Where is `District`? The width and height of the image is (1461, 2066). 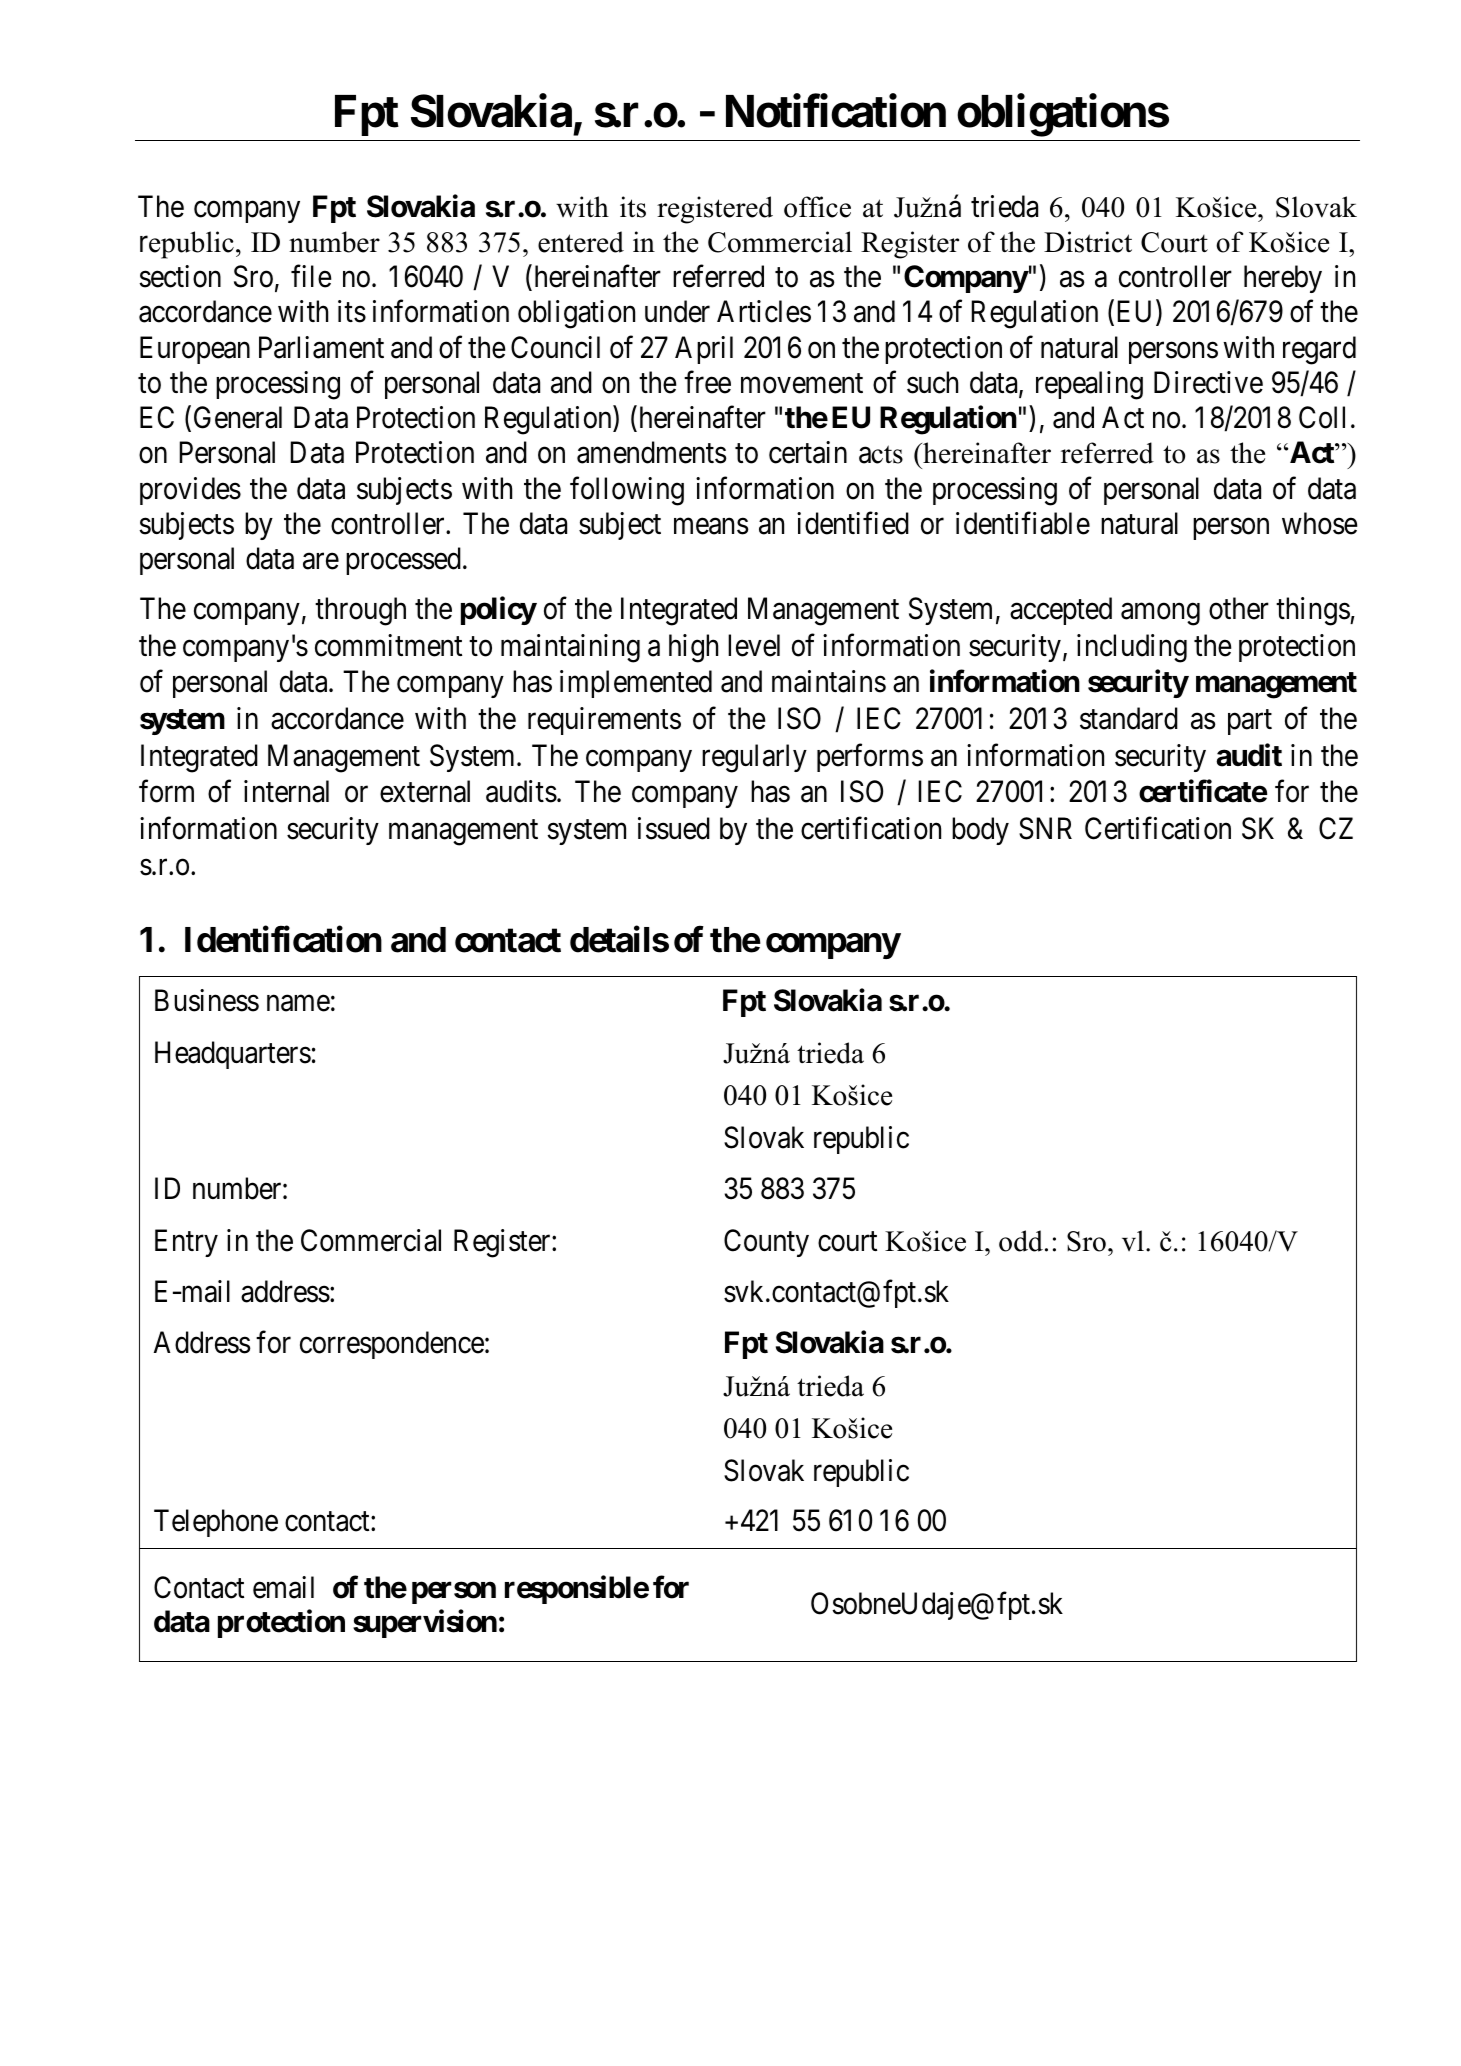 District is located at coordinates (1088, 242).
